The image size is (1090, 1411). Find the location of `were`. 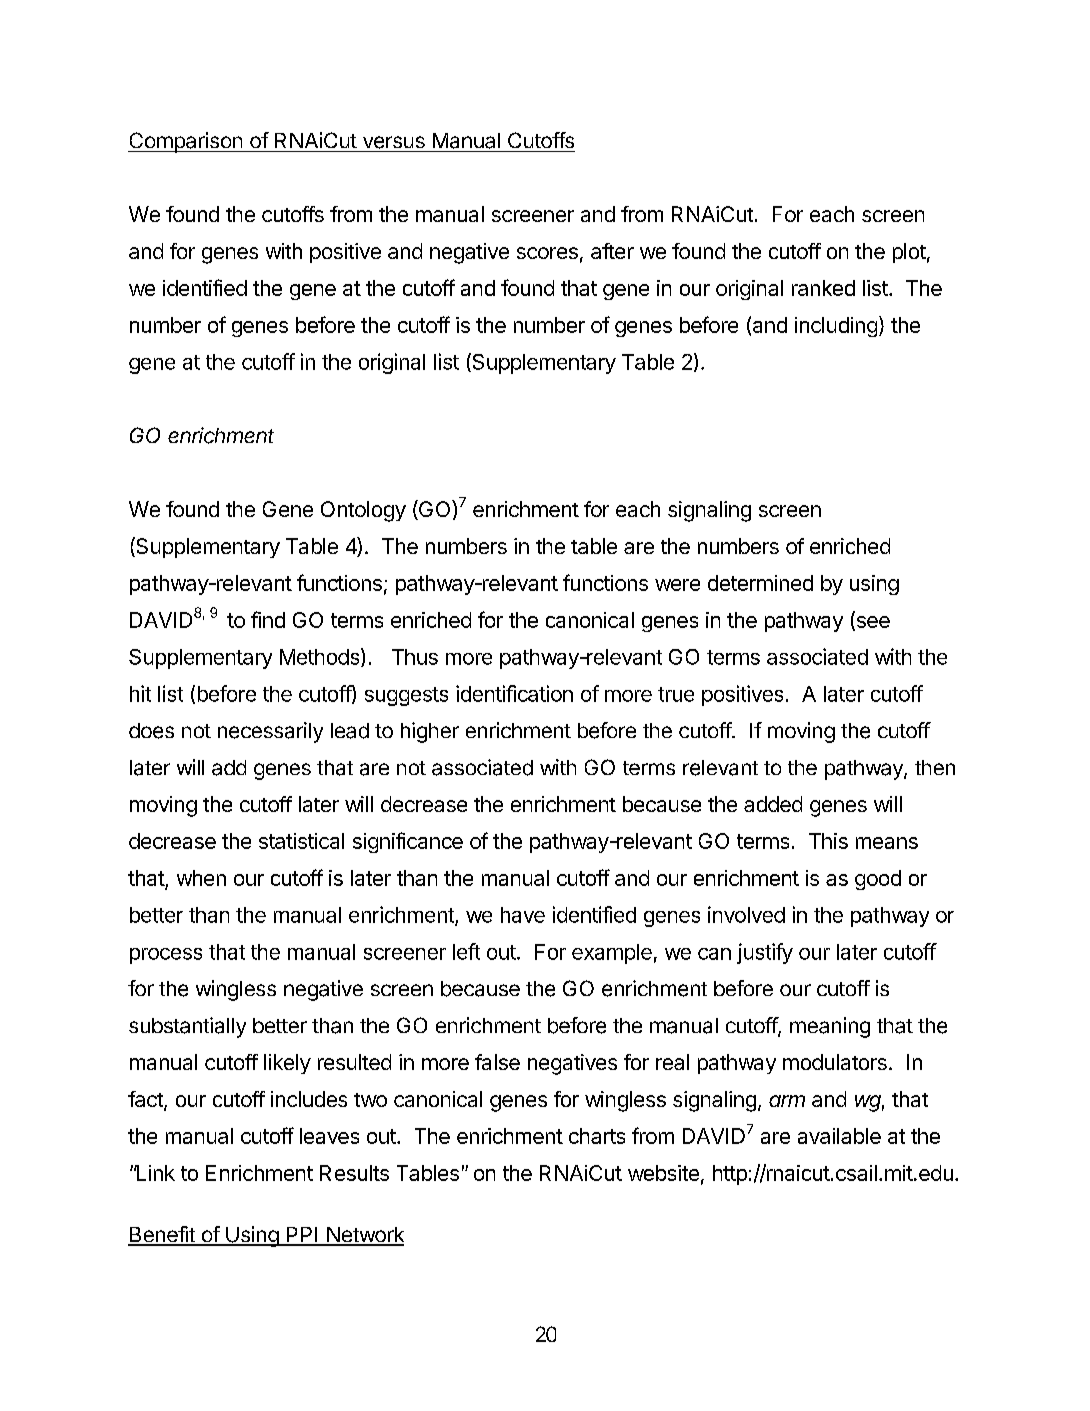

were is located at coordinates (677, 585).
